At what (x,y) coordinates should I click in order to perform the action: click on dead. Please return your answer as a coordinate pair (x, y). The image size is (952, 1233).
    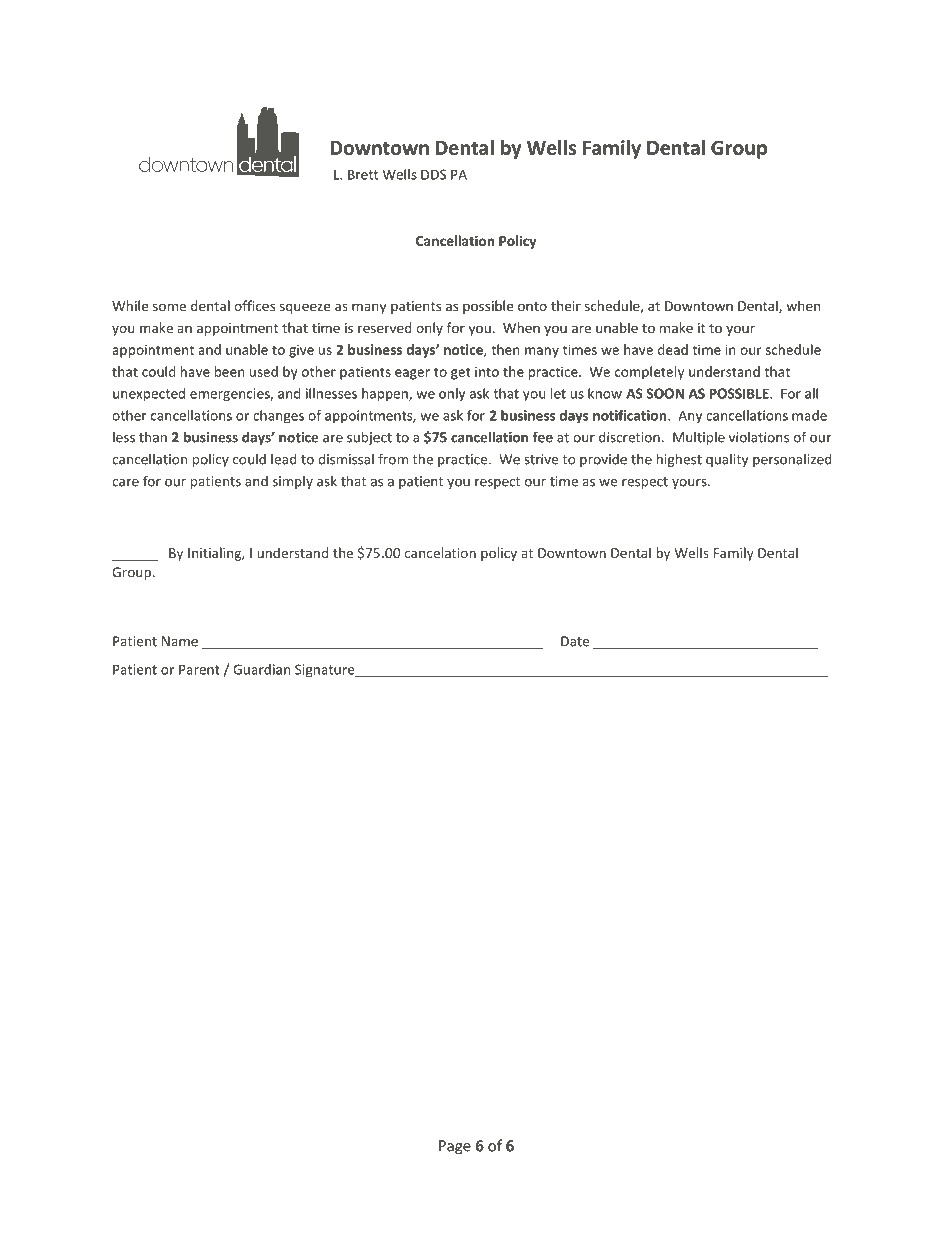
    Looking at the image, I should click on (673, 349).
